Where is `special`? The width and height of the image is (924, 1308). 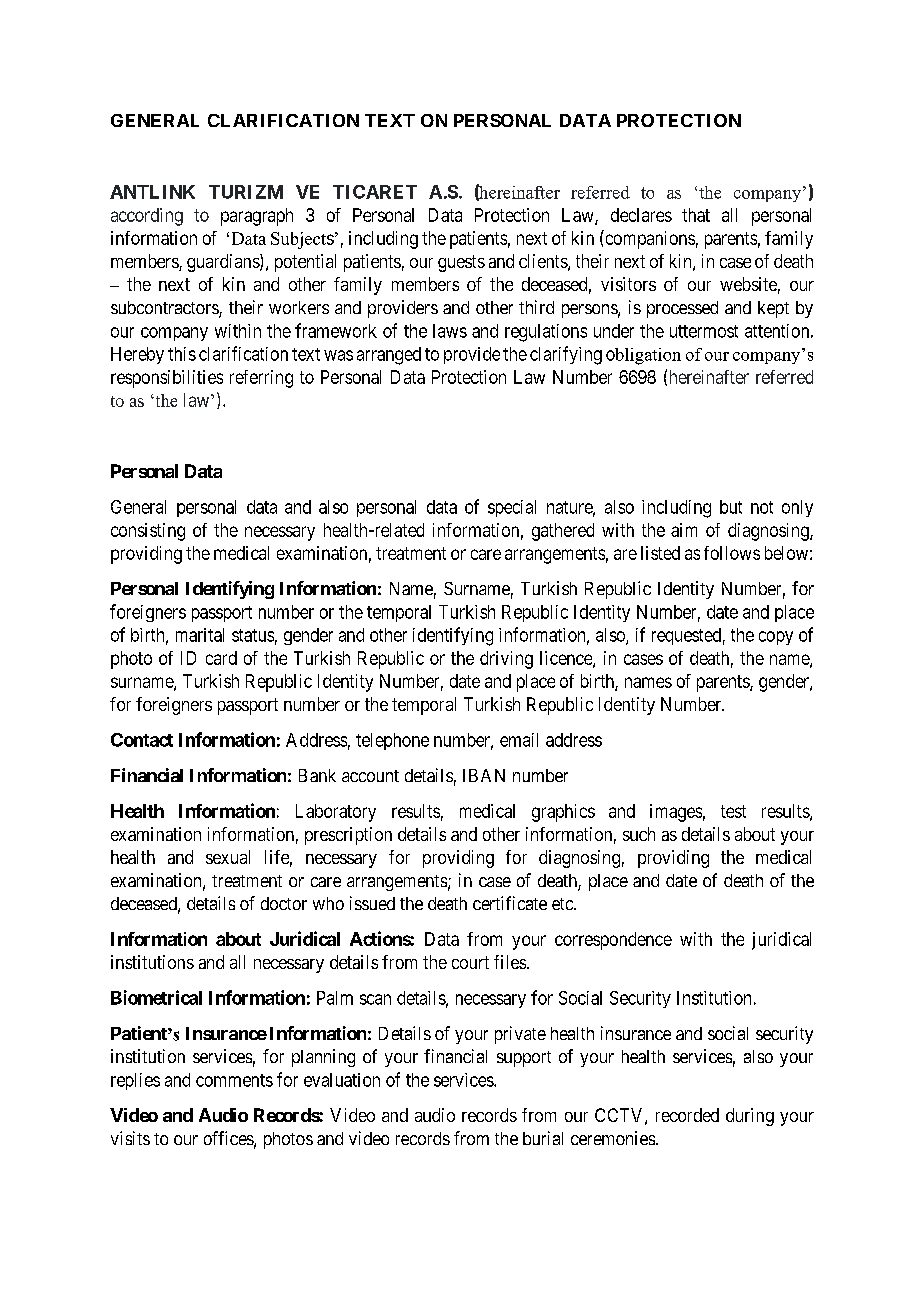 special is located at coordinates (512, 508).
